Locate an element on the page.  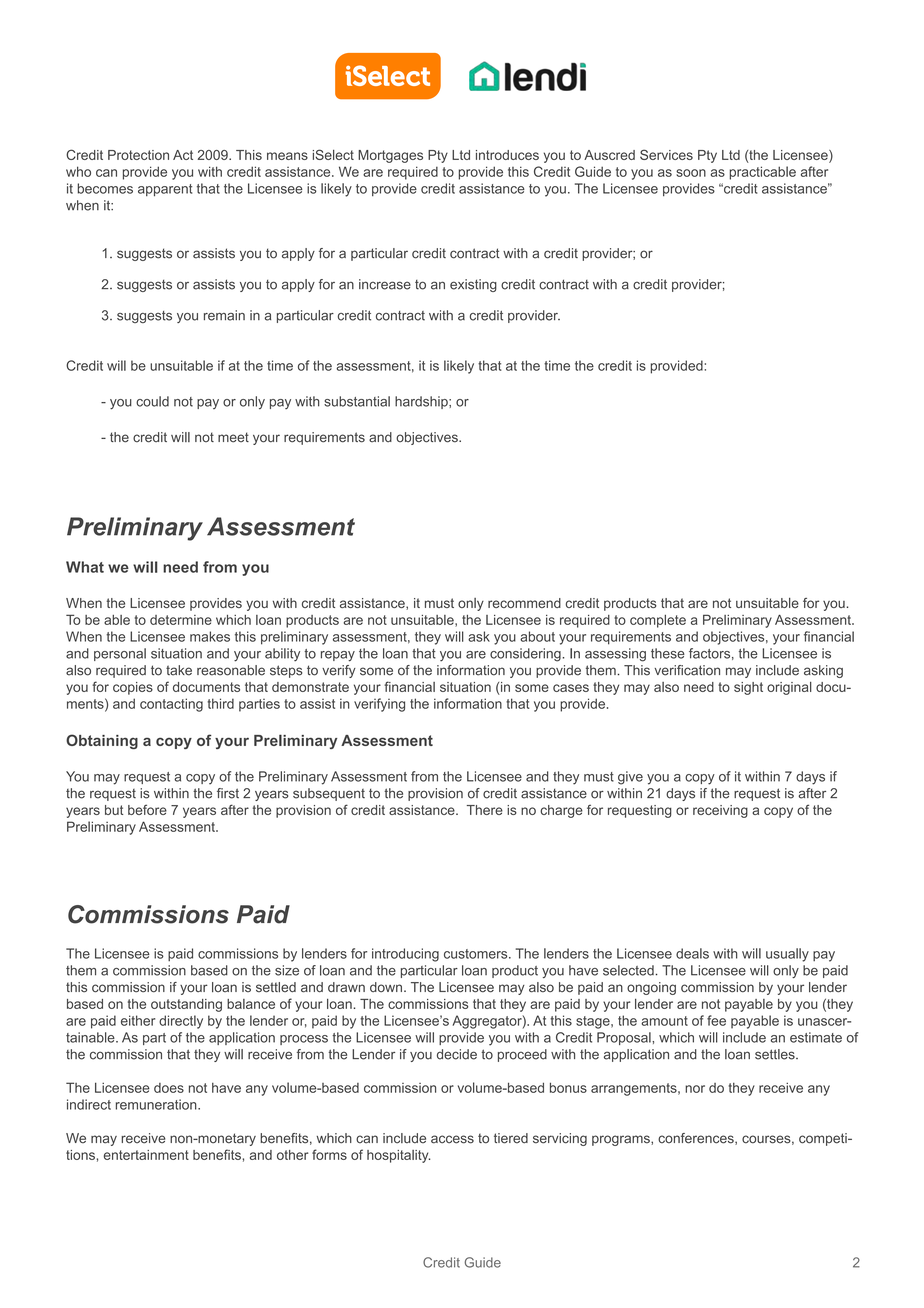
complete is located at coordinates (658, 621).
